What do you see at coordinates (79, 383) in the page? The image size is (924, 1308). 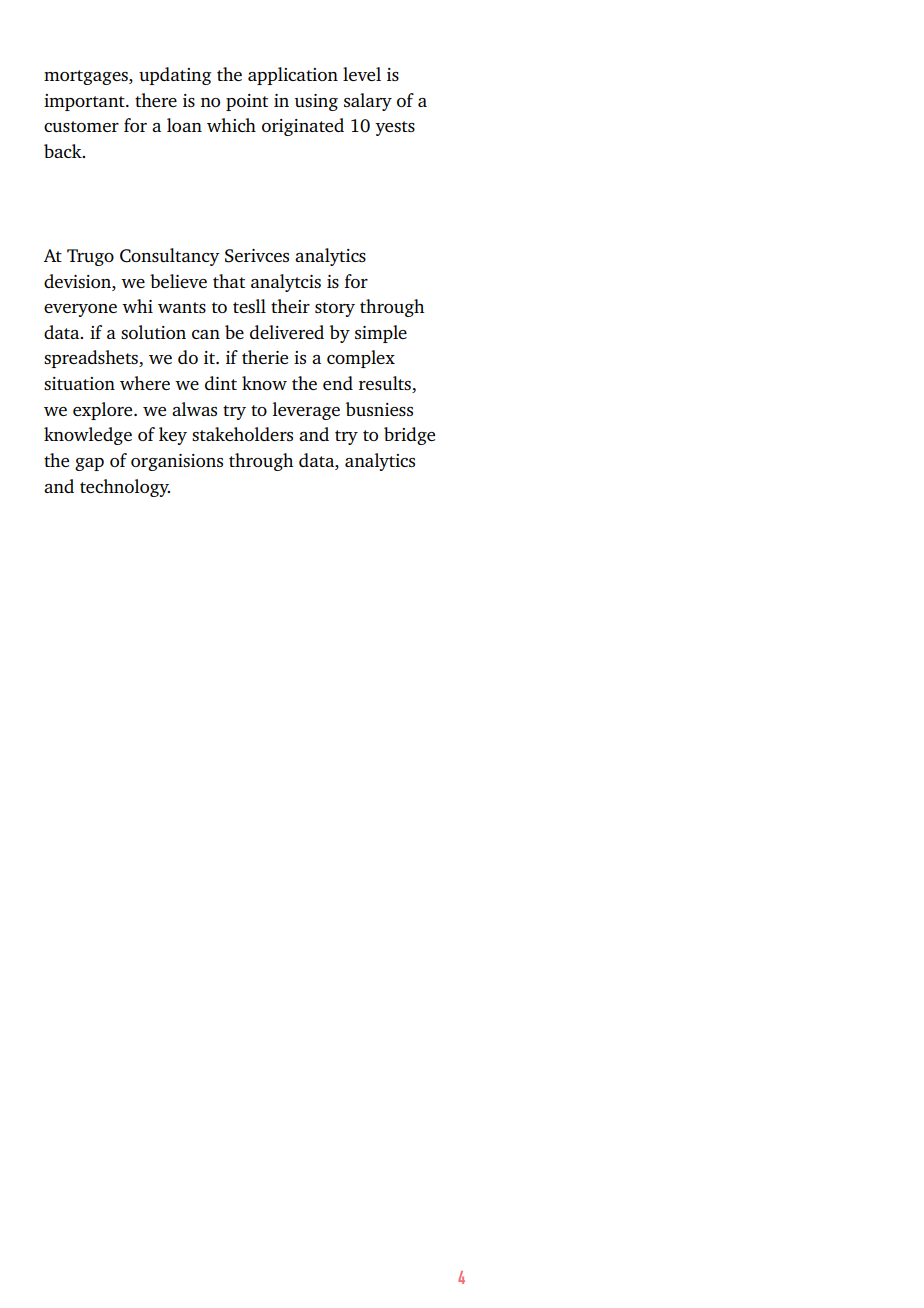 I see `situation` at bounding box center [79, 383].
